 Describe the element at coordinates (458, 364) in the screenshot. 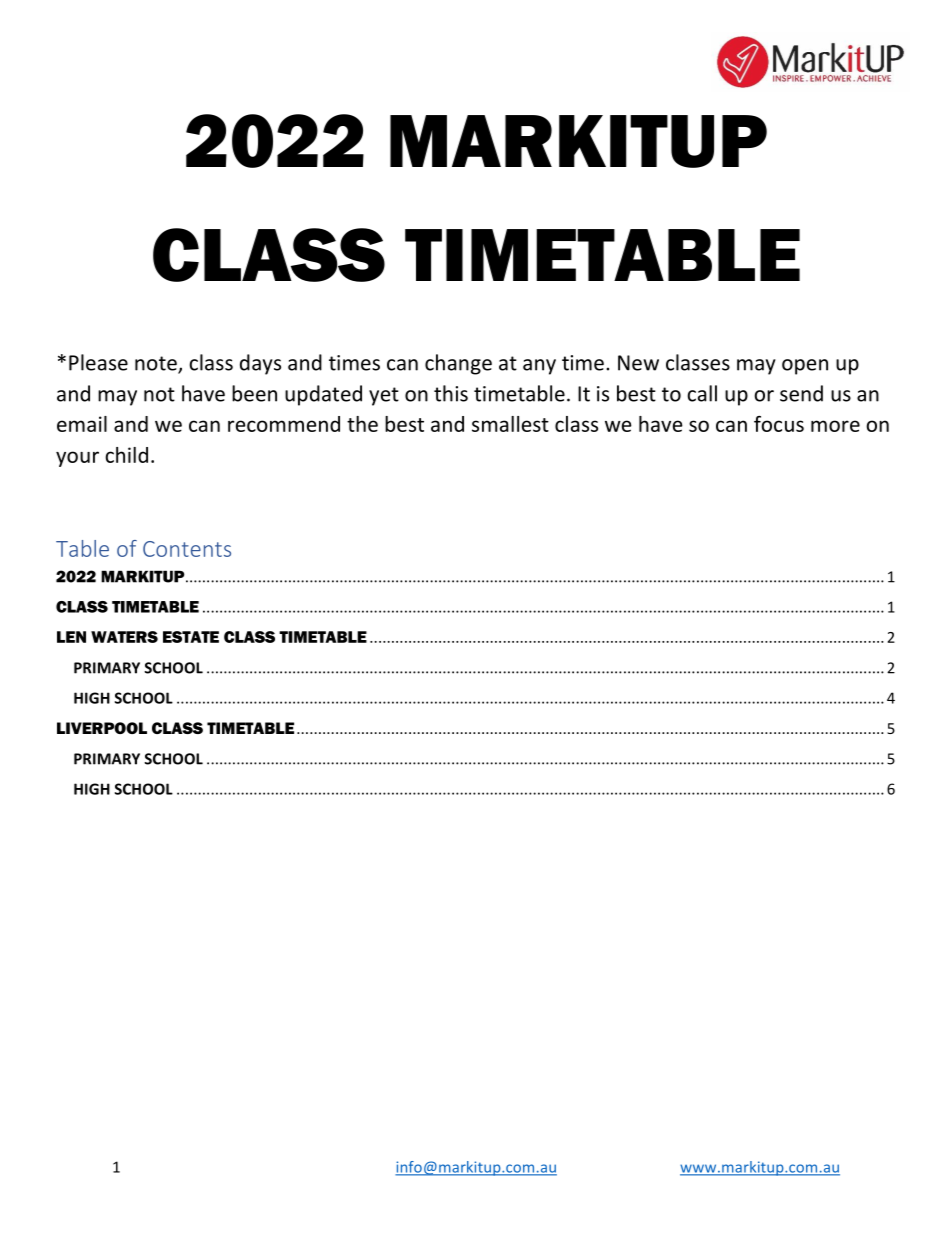

I see `change` at that location.
